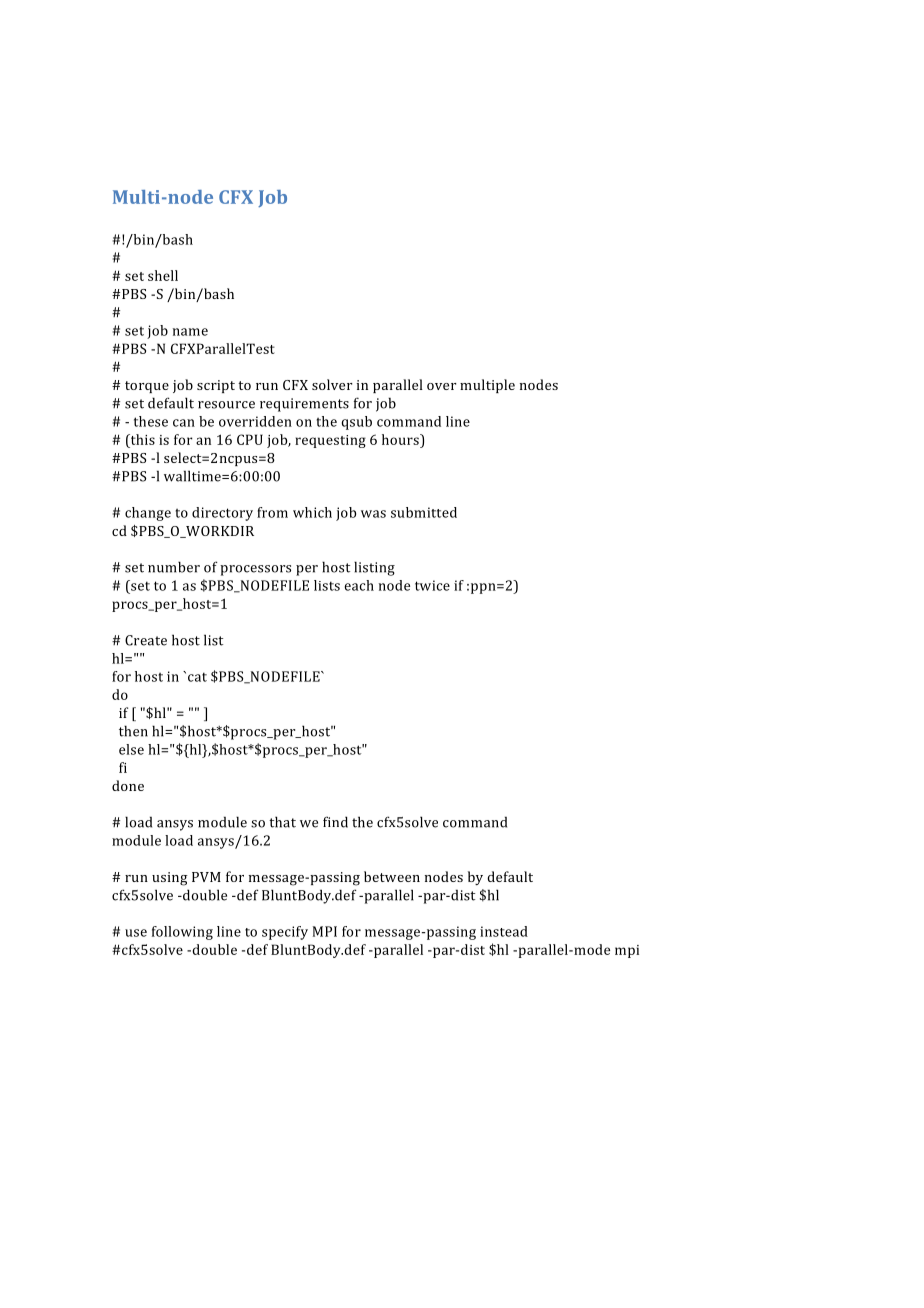  What do you see at coordinates (504, 931) in the page?
I see `instead` at bounding box center [504, 931].
